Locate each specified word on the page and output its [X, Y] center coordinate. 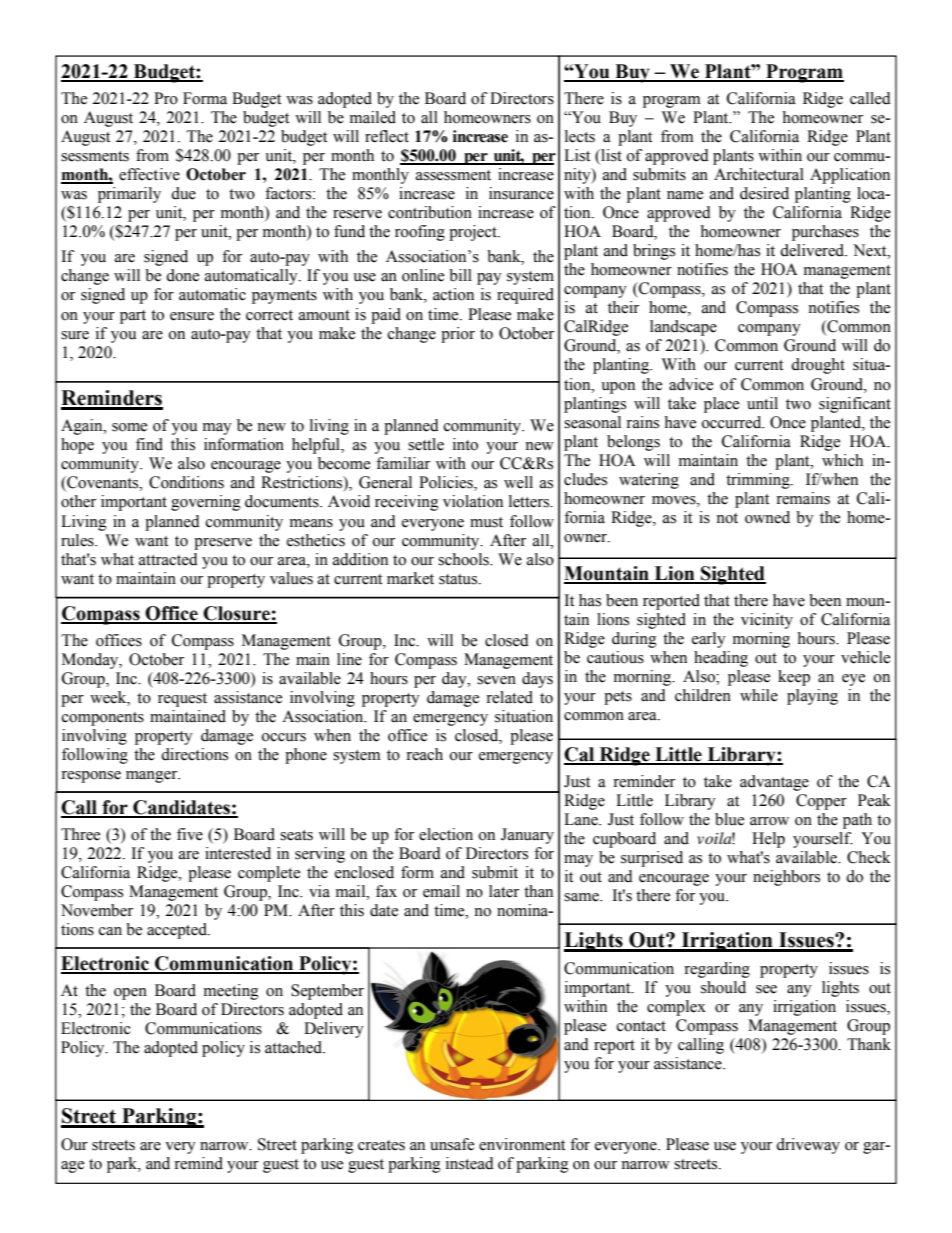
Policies [447, 483]
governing [206, 503]
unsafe [452, 1144]
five [190, 834]
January [527, 836]
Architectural [759, 174]
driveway [808, 1146]
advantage [774, 783]
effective [149, 174]
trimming [759, 481]
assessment [453, 175]
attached [295, 1047]
